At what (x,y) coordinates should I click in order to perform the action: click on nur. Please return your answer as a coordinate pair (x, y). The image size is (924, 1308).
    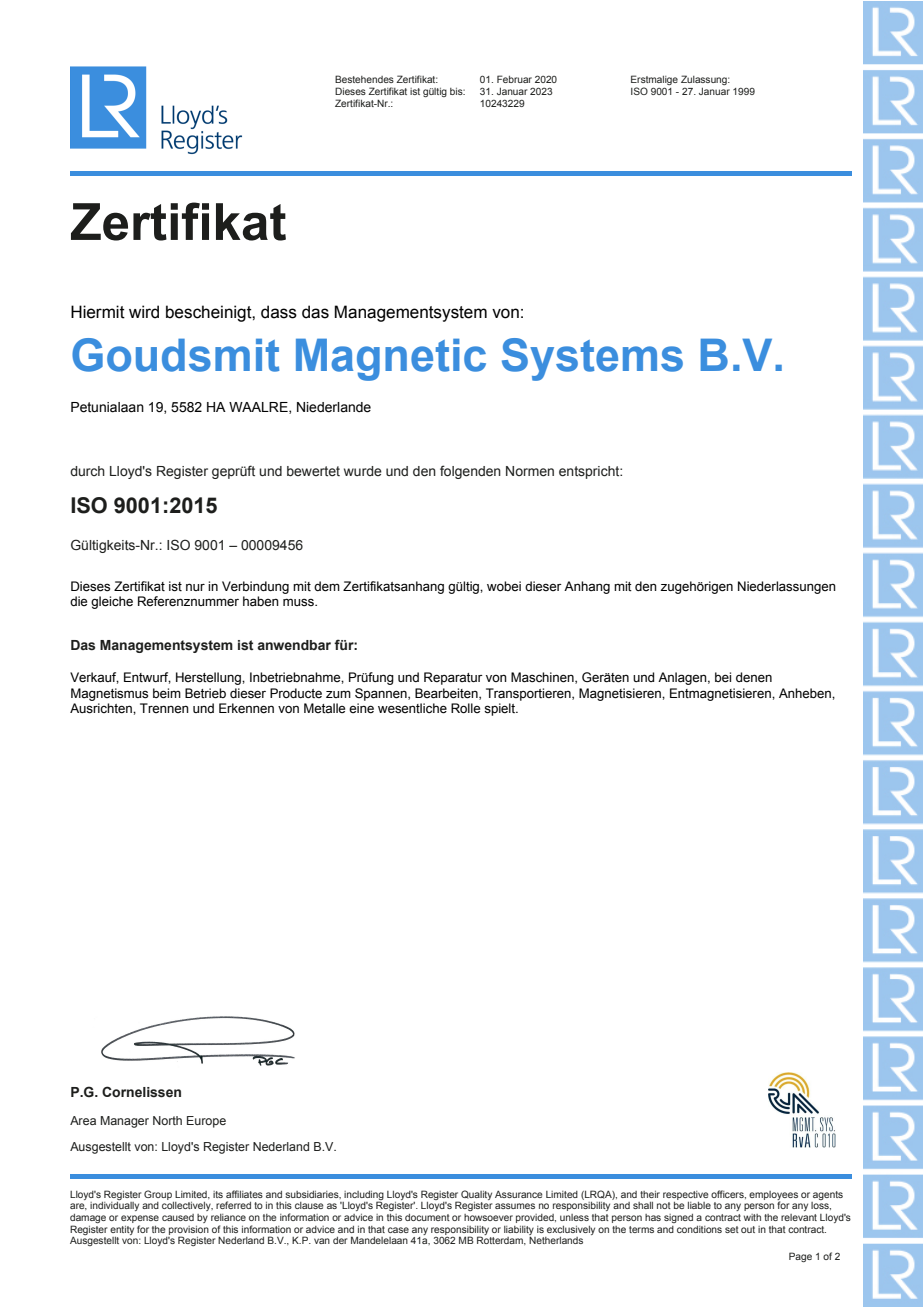
    Looking at the image, I should click on (195, 587).
